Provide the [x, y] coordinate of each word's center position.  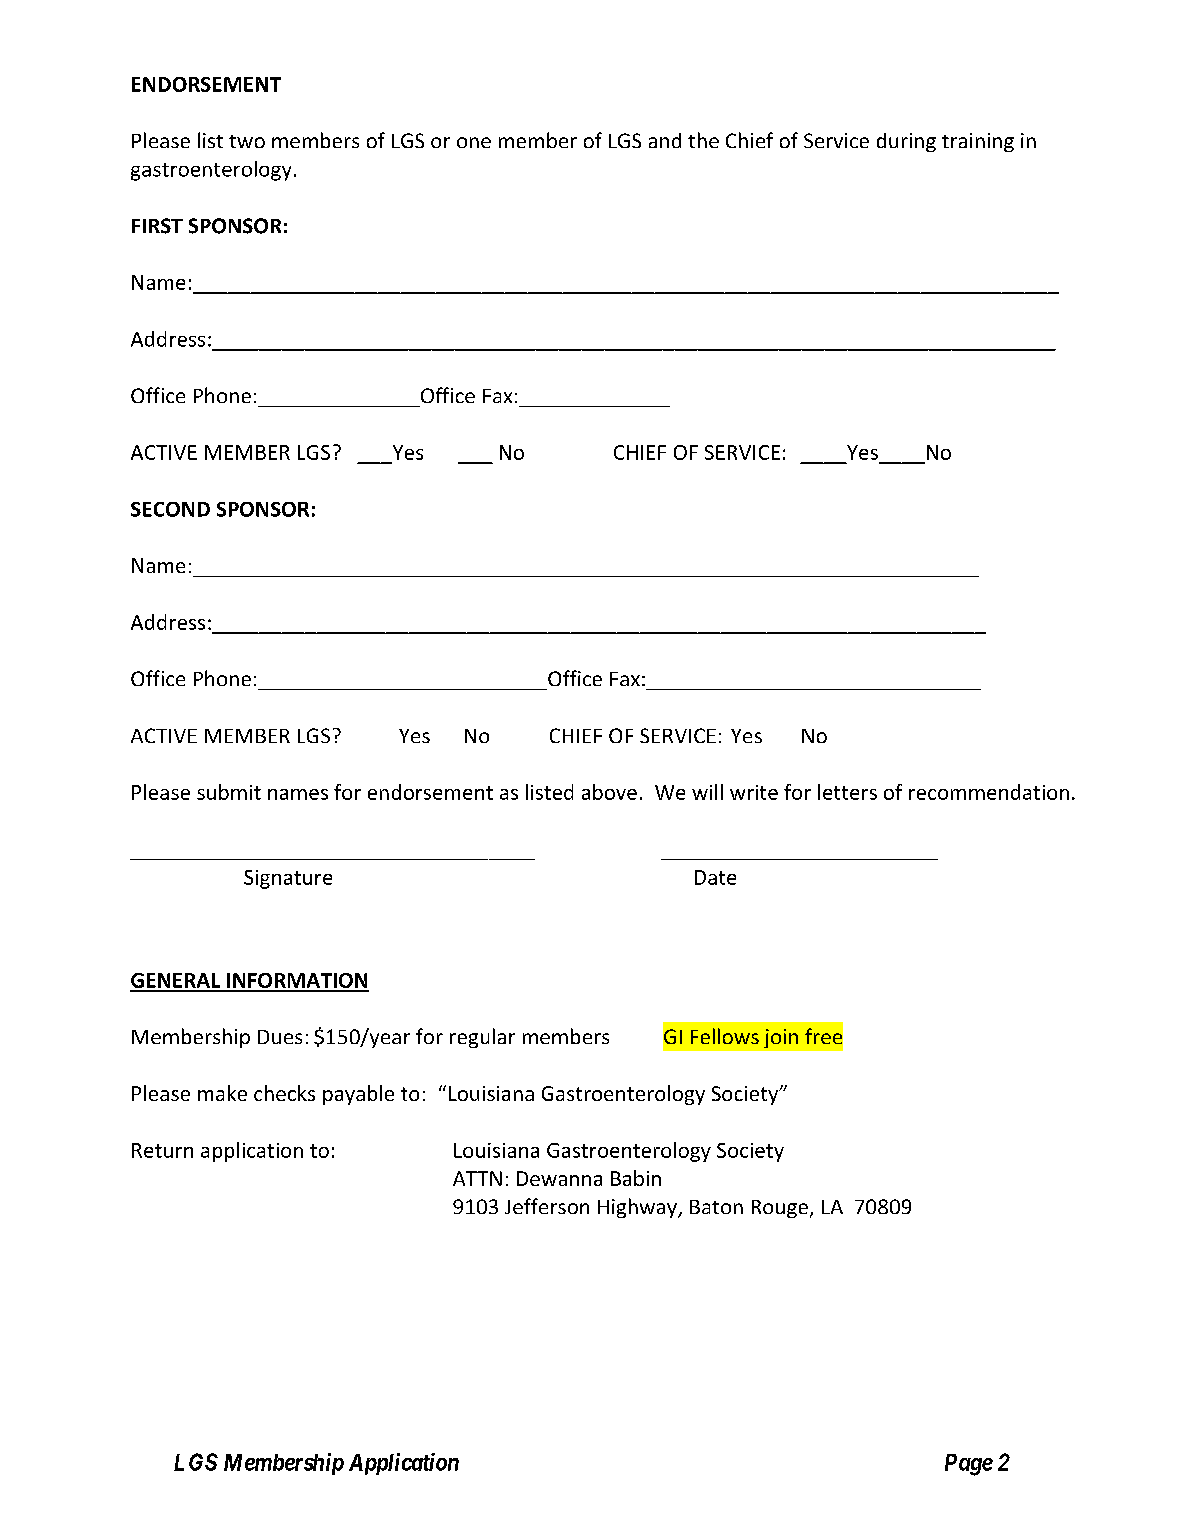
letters [847, 792]
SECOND [170, 509]
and [665, 140]
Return [162, 1150]
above [609, 792]
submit [229, 792]
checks [284, 1093]
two [247, 141]
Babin [636, 1178]
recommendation [989, 792]
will [707, 792]
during [906, 142]
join [781, 1038]
